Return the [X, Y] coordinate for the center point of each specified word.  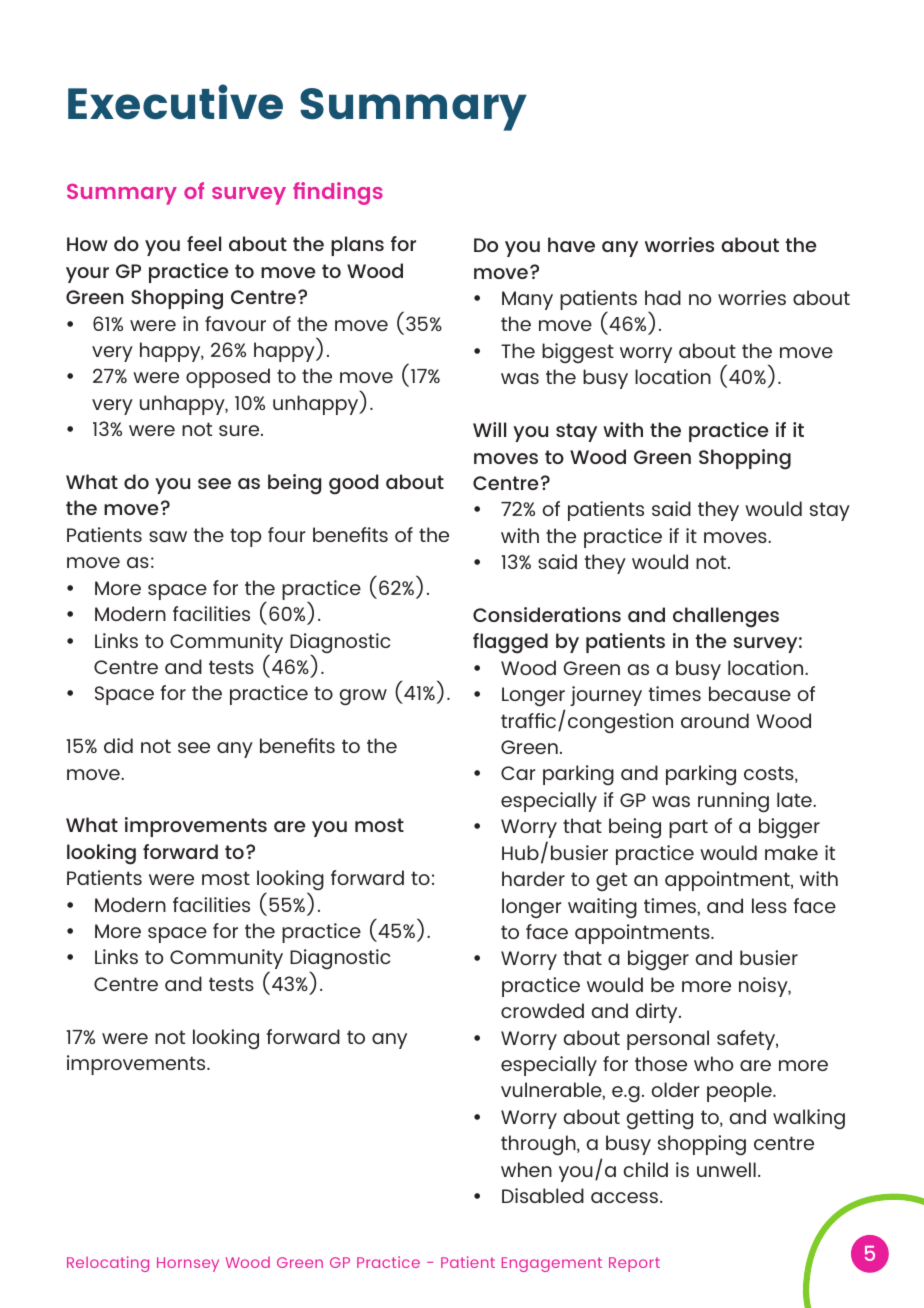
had [663, 297]
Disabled [543, 1195]
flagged [510, 643]
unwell [726, 1169]
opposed [228, 378]
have [571, 244]
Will [489, 429]
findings [338, 193]
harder [533, 878]
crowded [542, 1010]
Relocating [108, 1264]
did [118, 745]
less [769, 905]
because [750, 693]
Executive [175, 102]
